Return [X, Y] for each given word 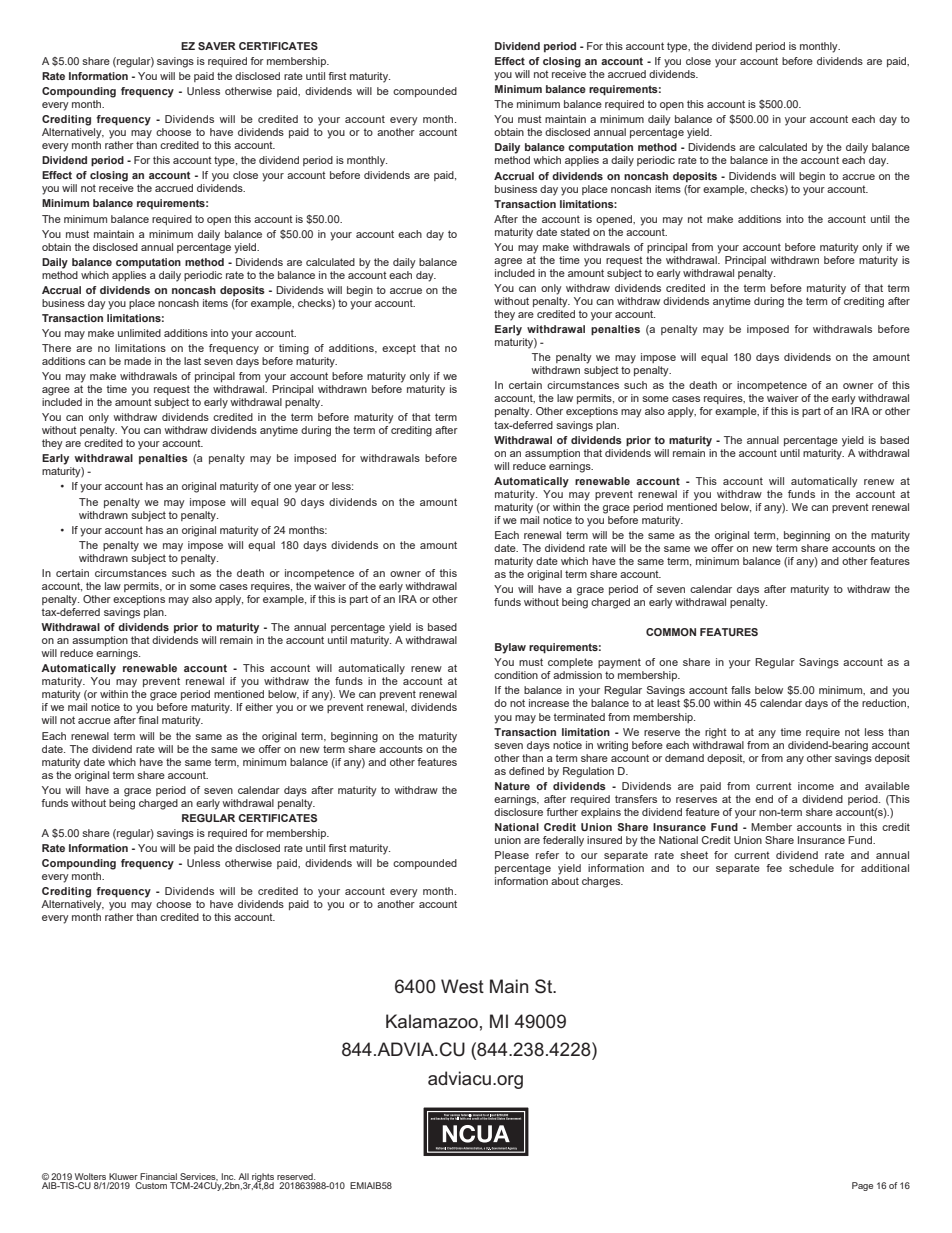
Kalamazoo [432, 1021]
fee [774, 868]
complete [570, 663]
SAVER [217, 46]
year [305, 488]
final [148, 720]
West [462, 986]
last [192, 361]
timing [294, 349]
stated [575, 232]
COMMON [671, 632]
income [816, 786]
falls [741, 690]
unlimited [139, 333]
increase [549, 703]
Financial [158, 1176]
